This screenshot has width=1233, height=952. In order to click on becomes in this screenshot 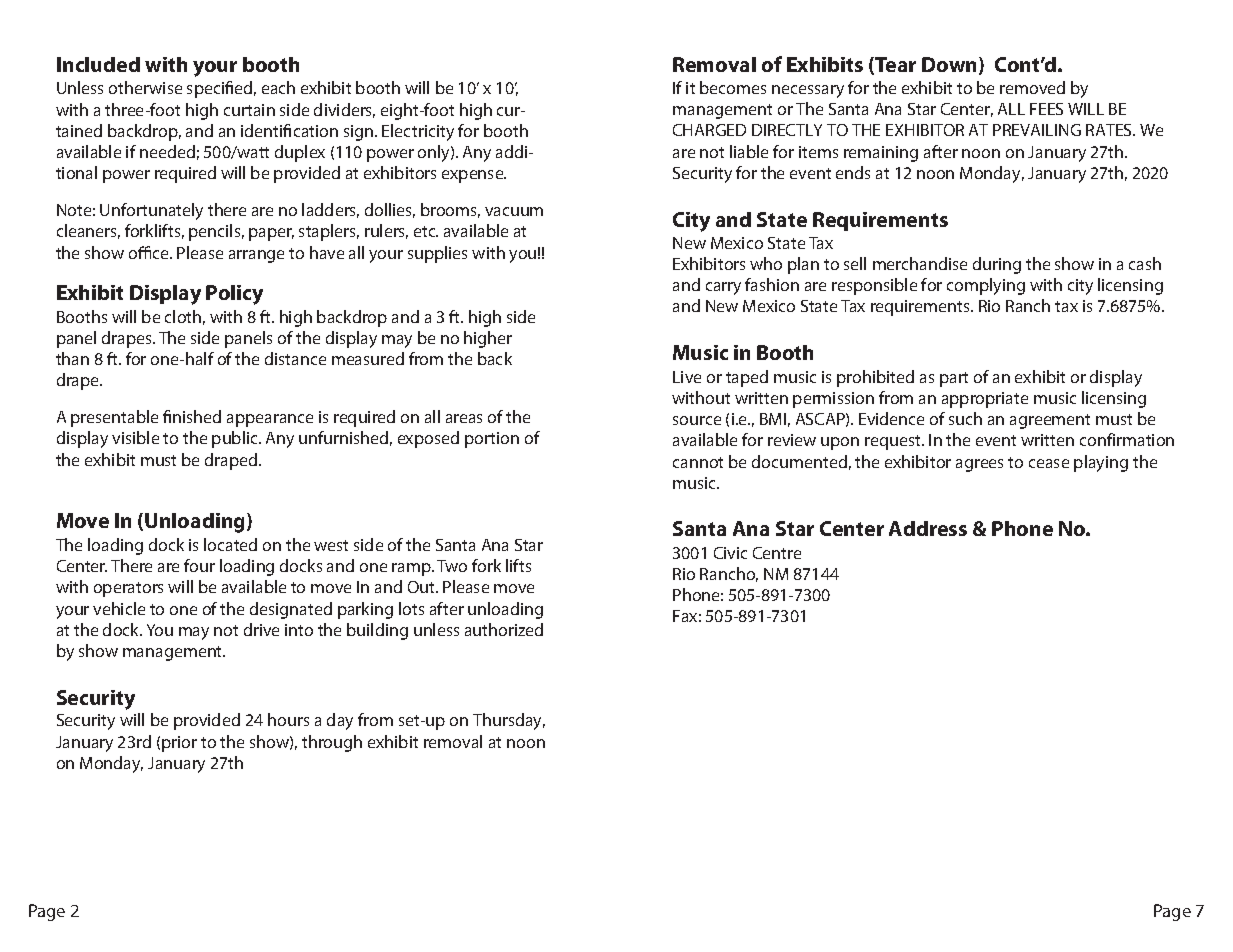, I will do `click(733, 87)`.
